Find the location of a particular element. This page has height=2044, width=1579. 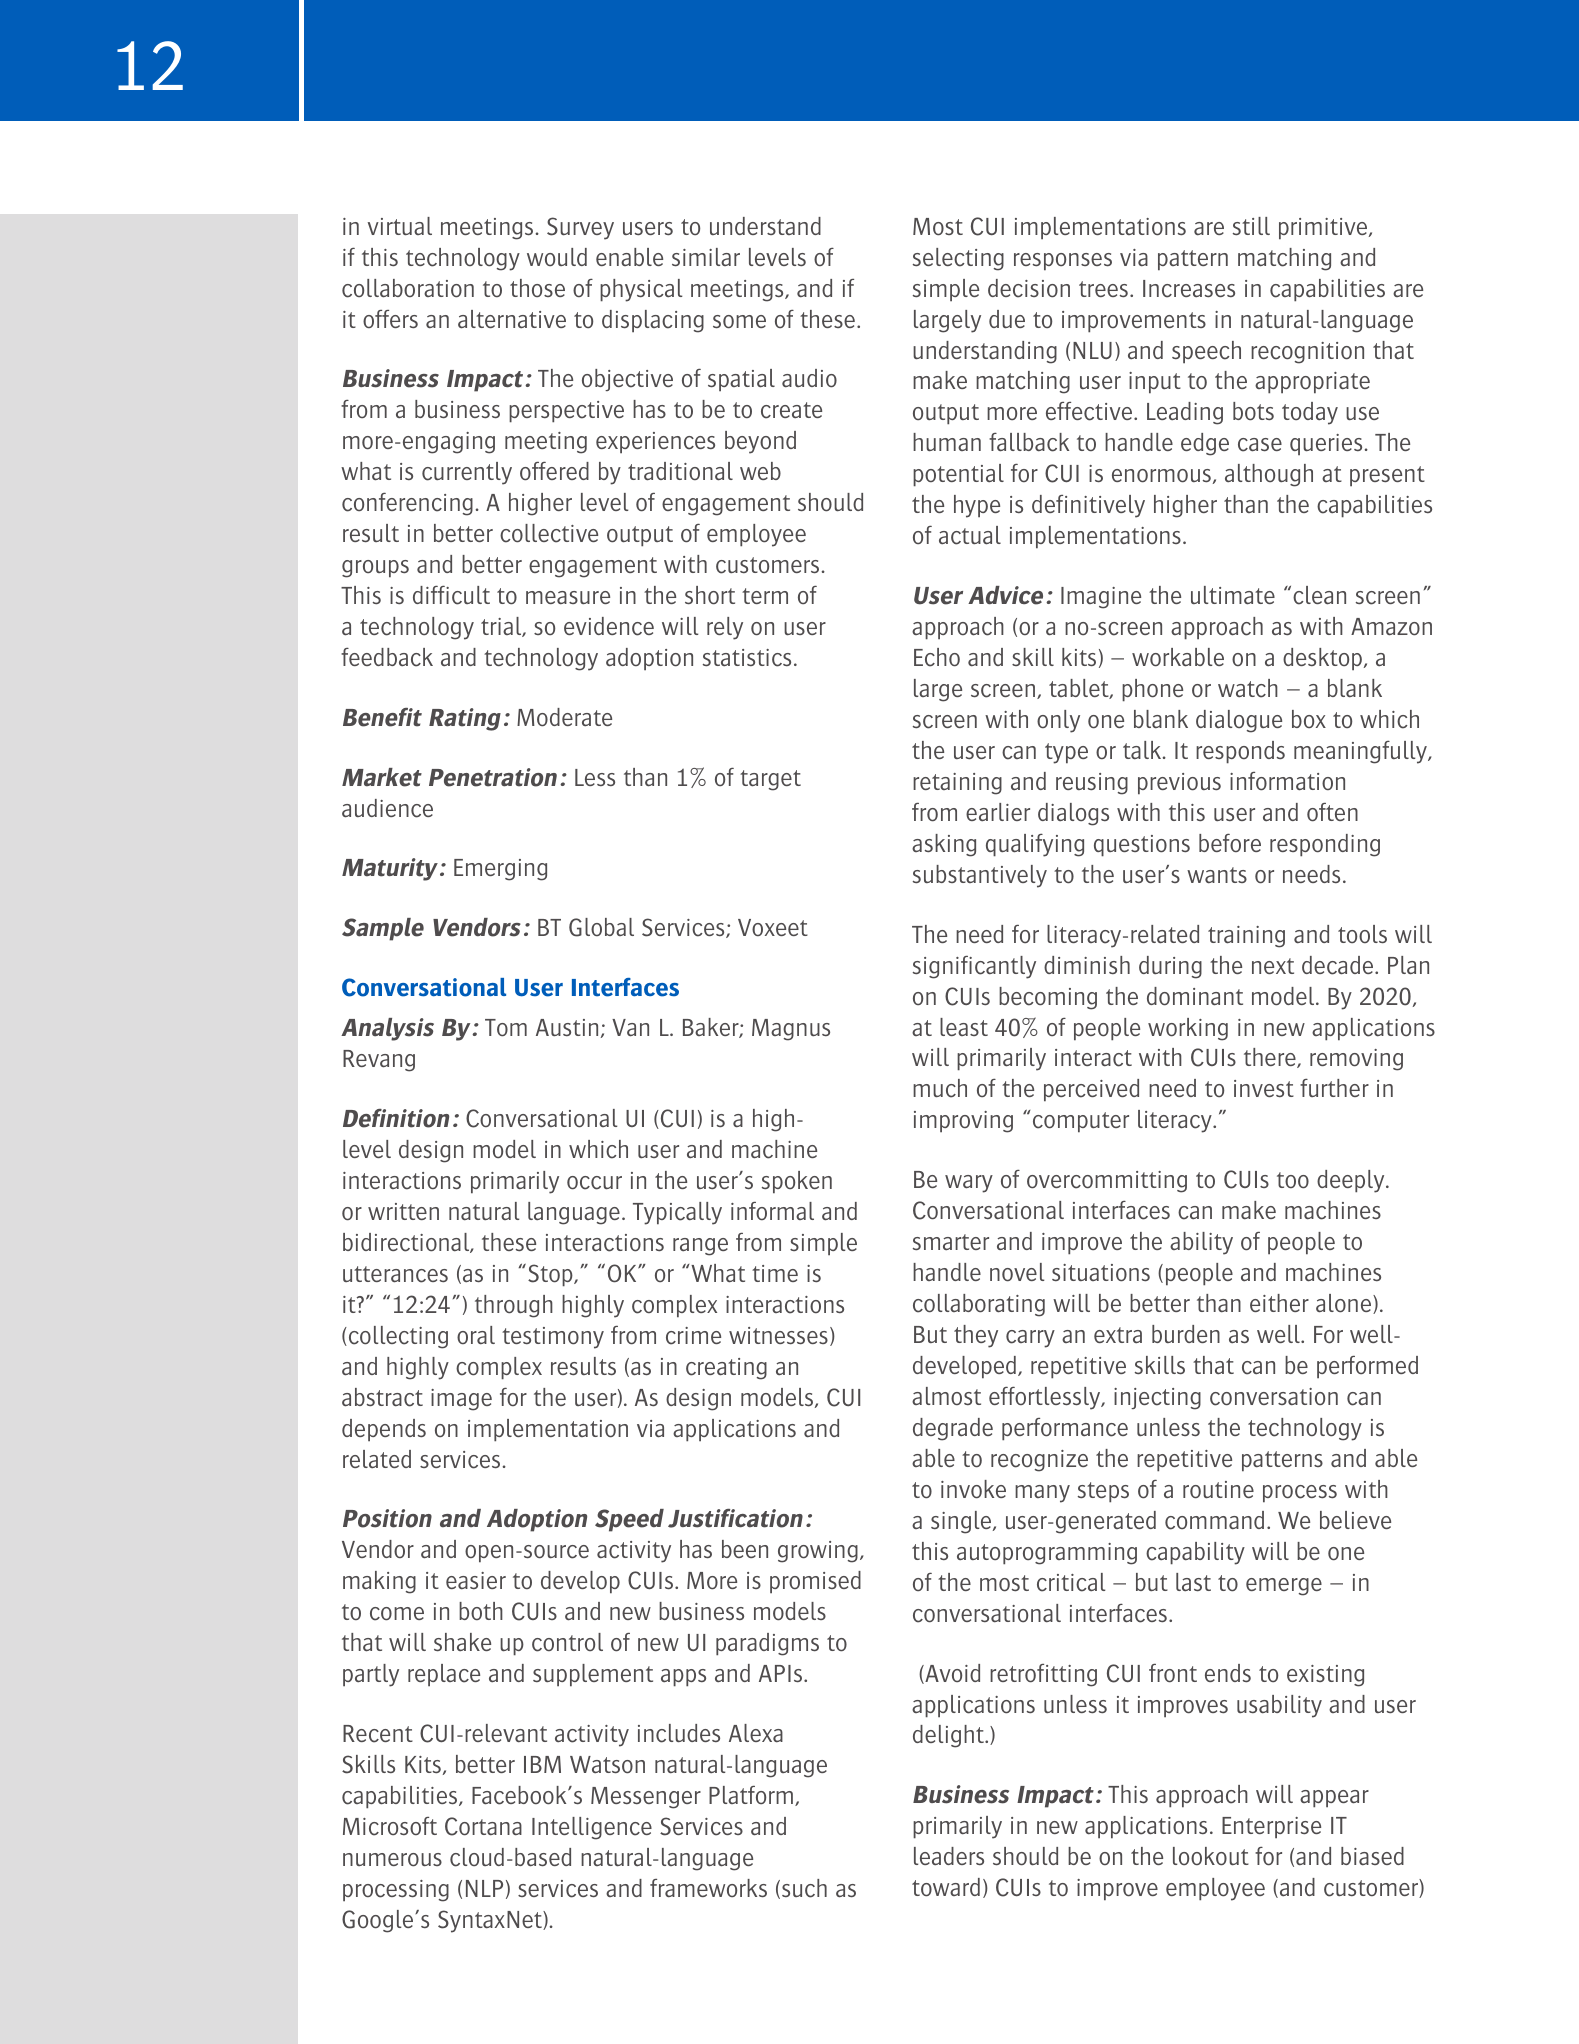

Cortana is located at coordinates (483, 1826).
